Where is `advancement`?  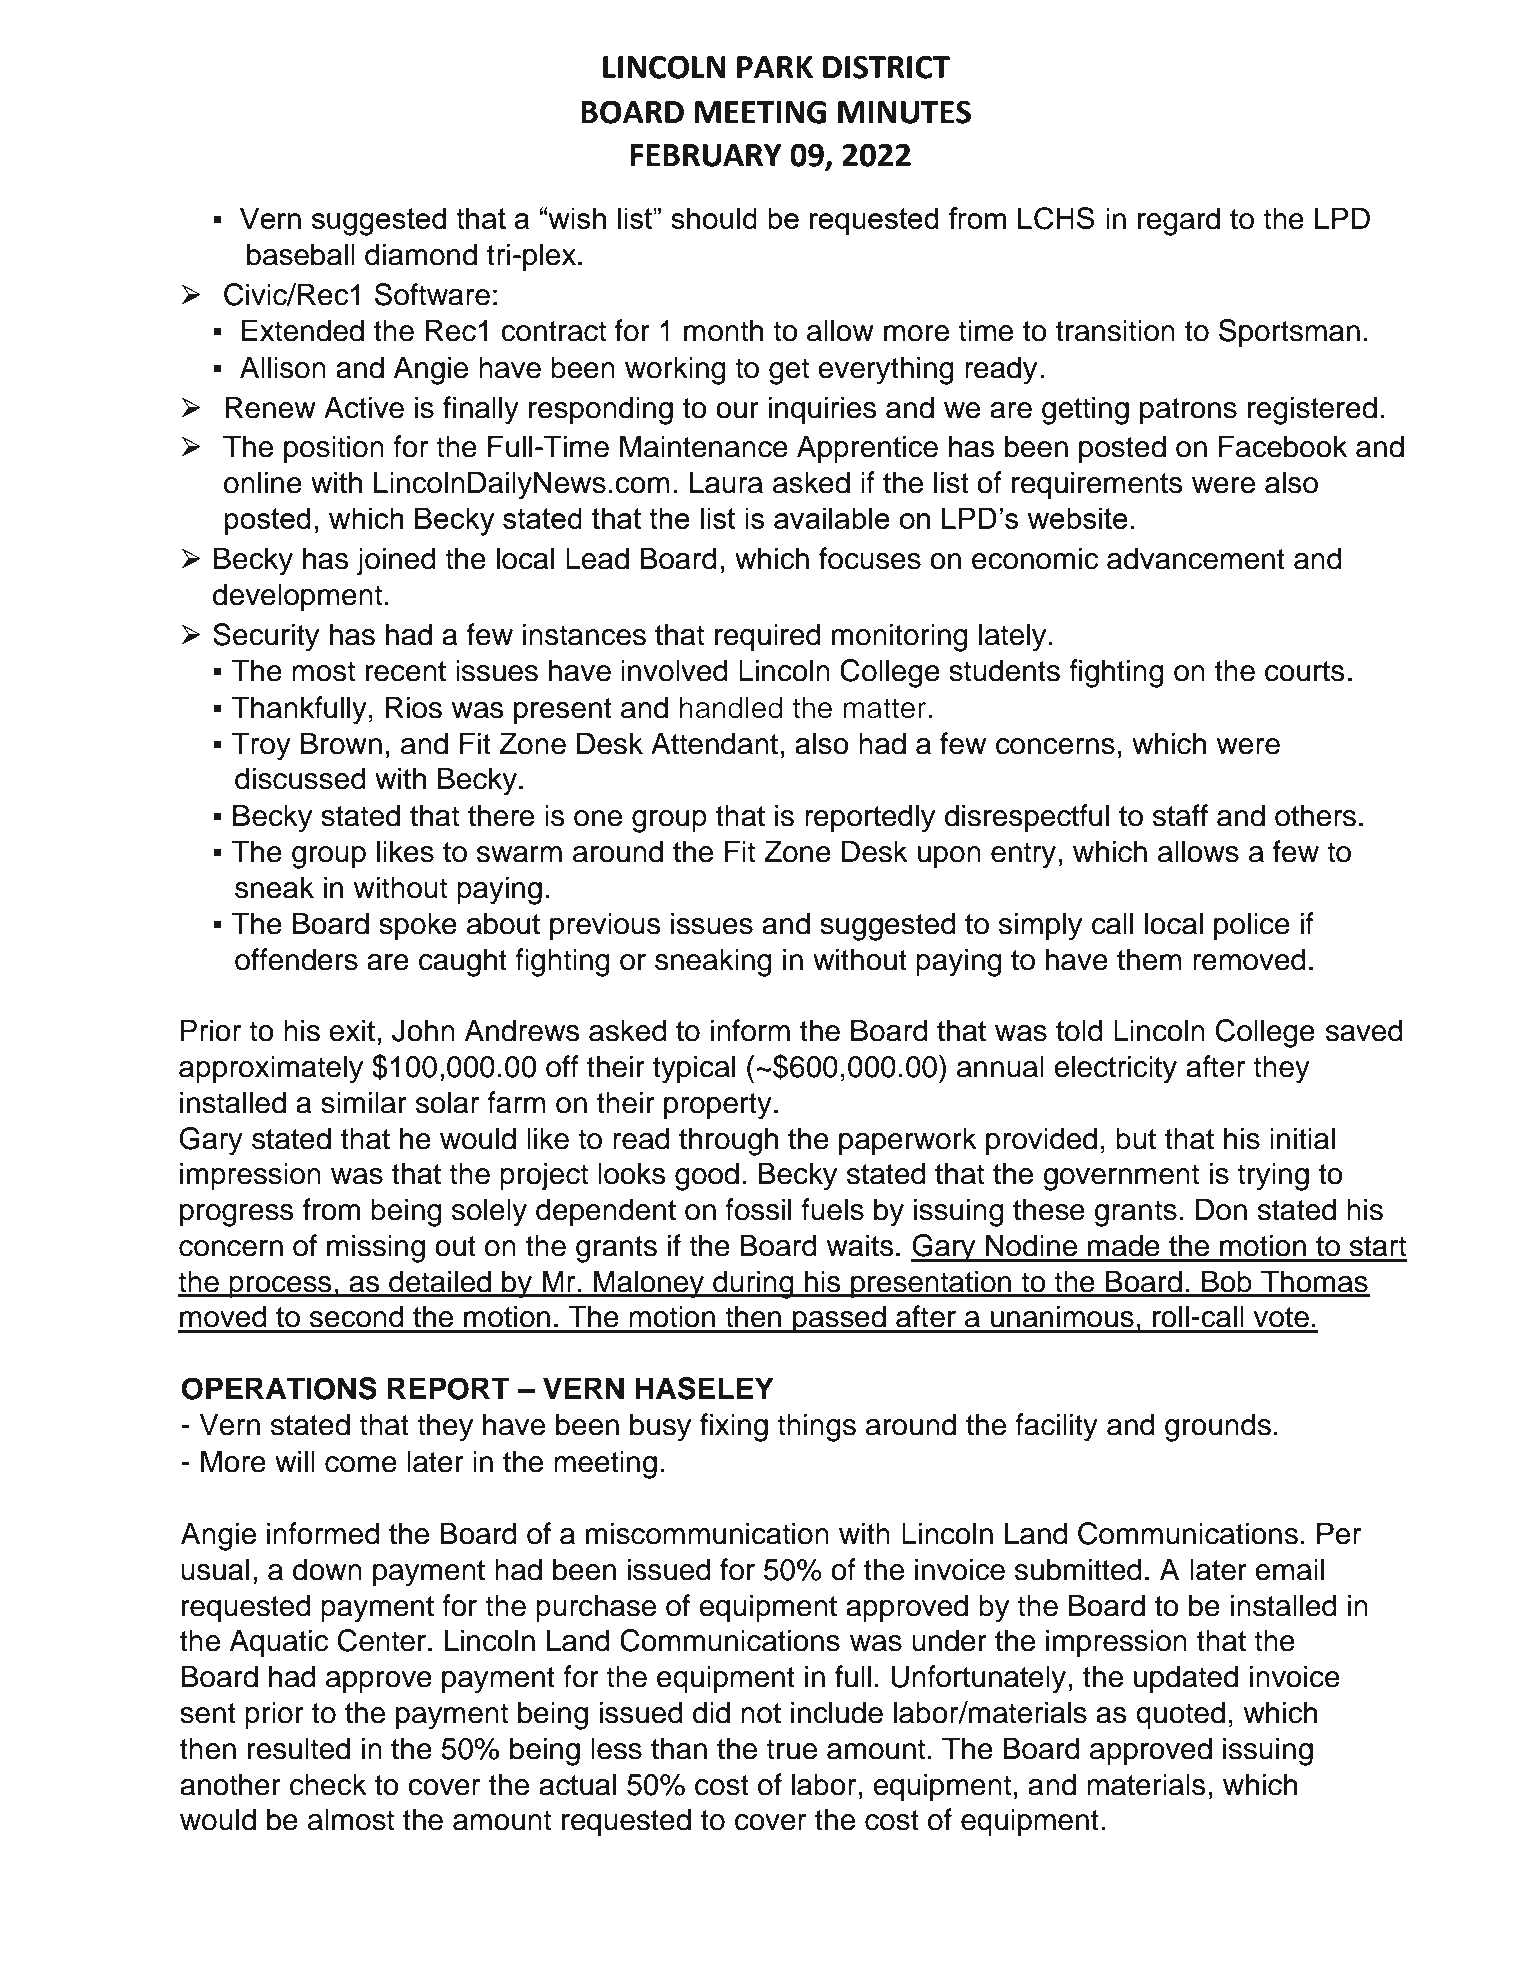
advancement is located at coordinates (1196, 558).
